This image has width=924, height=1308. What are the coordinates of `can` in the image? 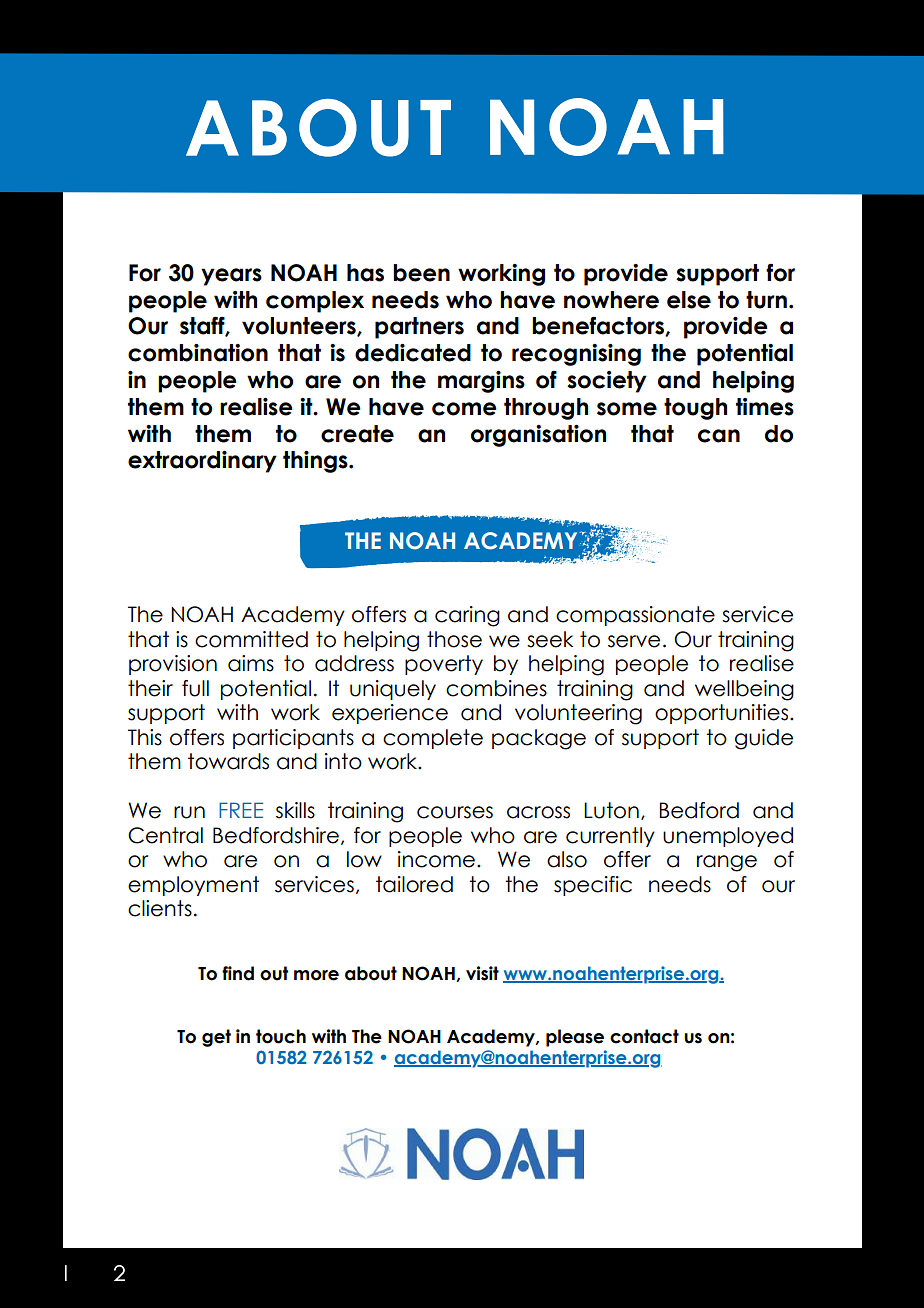 It's located at (719, 436).
